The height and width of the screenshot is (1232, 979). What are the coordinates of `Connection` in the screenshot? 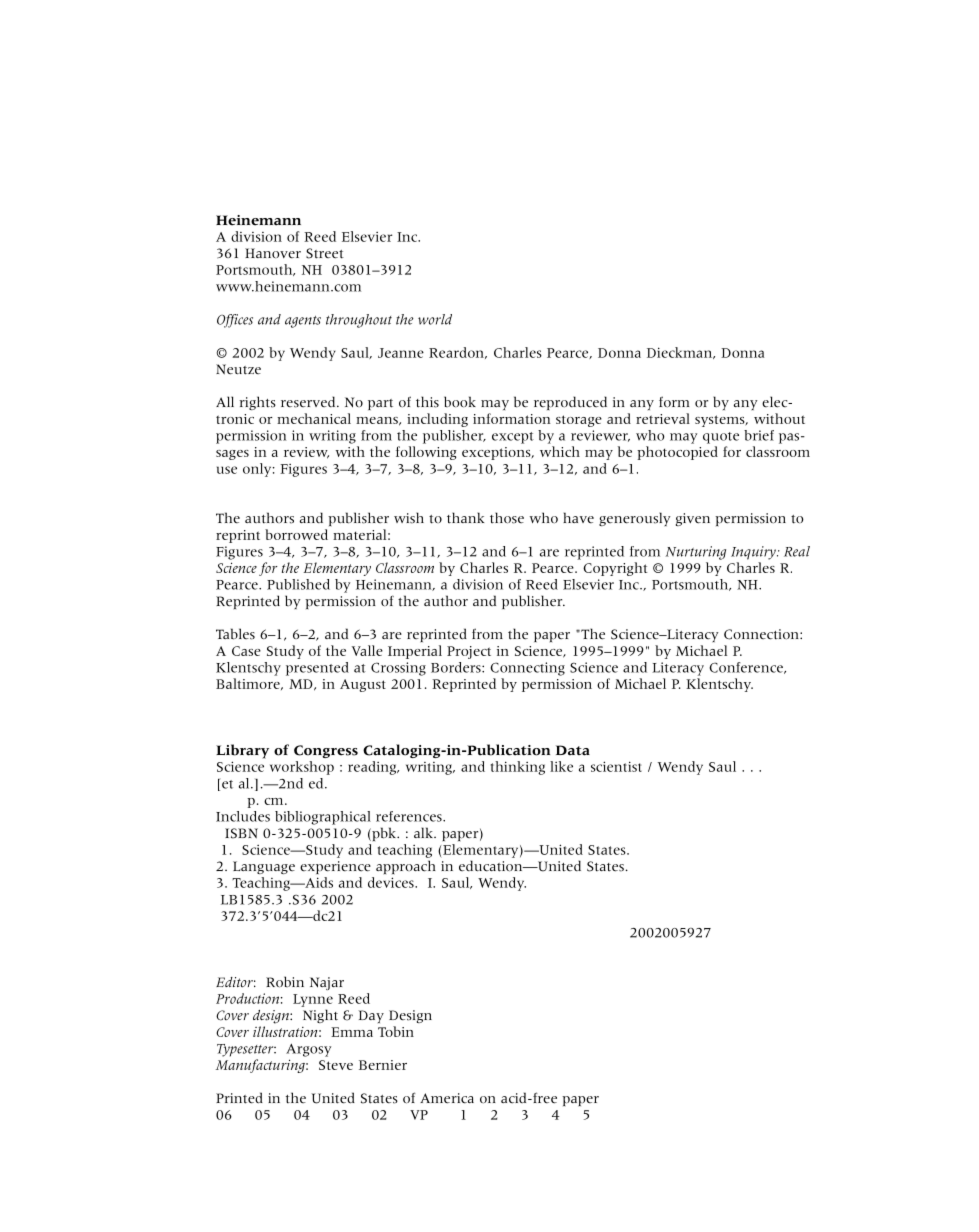 It's located at (762, 634).
